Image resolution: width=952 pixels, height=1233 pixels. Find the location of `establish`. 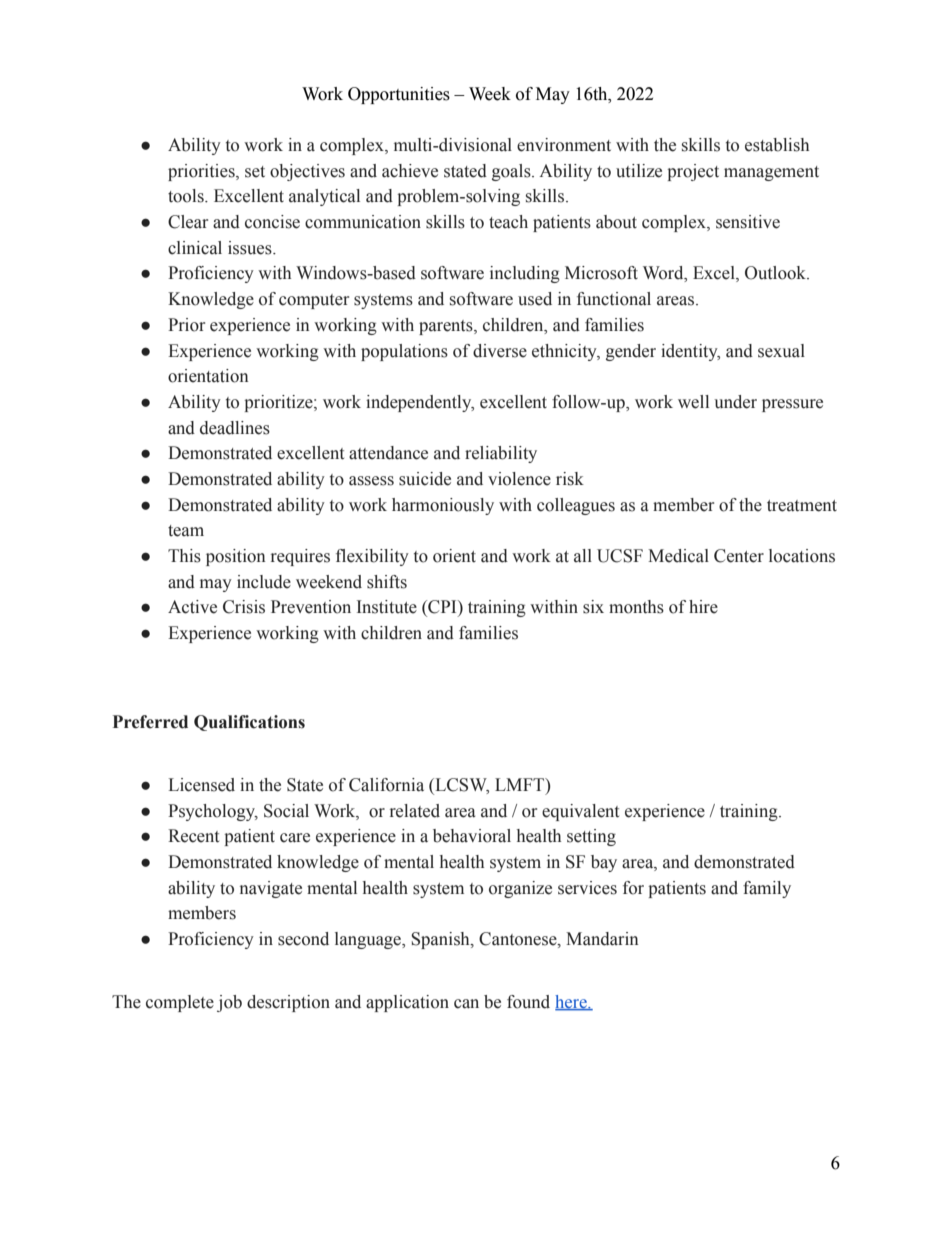

establish is located at coordinates (777, 145).
